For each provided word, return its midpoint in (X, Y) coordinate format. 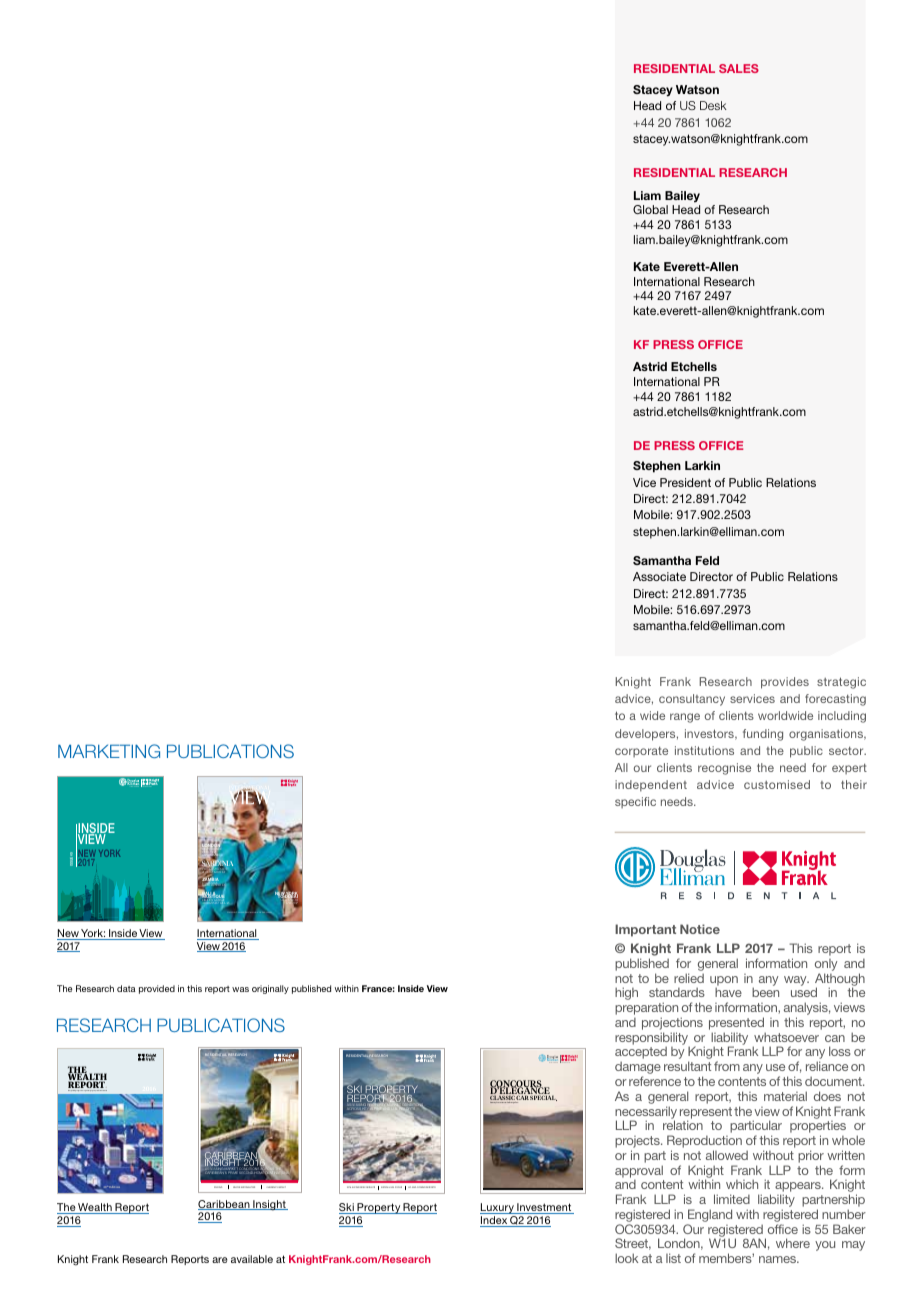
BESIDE (218, 849)
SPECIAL (543, 1098)
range (685, 718)
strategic (841, 683)
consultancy (692, 700)
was (240, 989)
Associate (659, 576)
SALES (739, 68)
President (685, 482)
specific (635, 802)
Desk (713, 105)
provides (785, 683)
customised (777, 784)
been (765, 992)
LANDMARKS (212, 855)
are (220, 1260)
